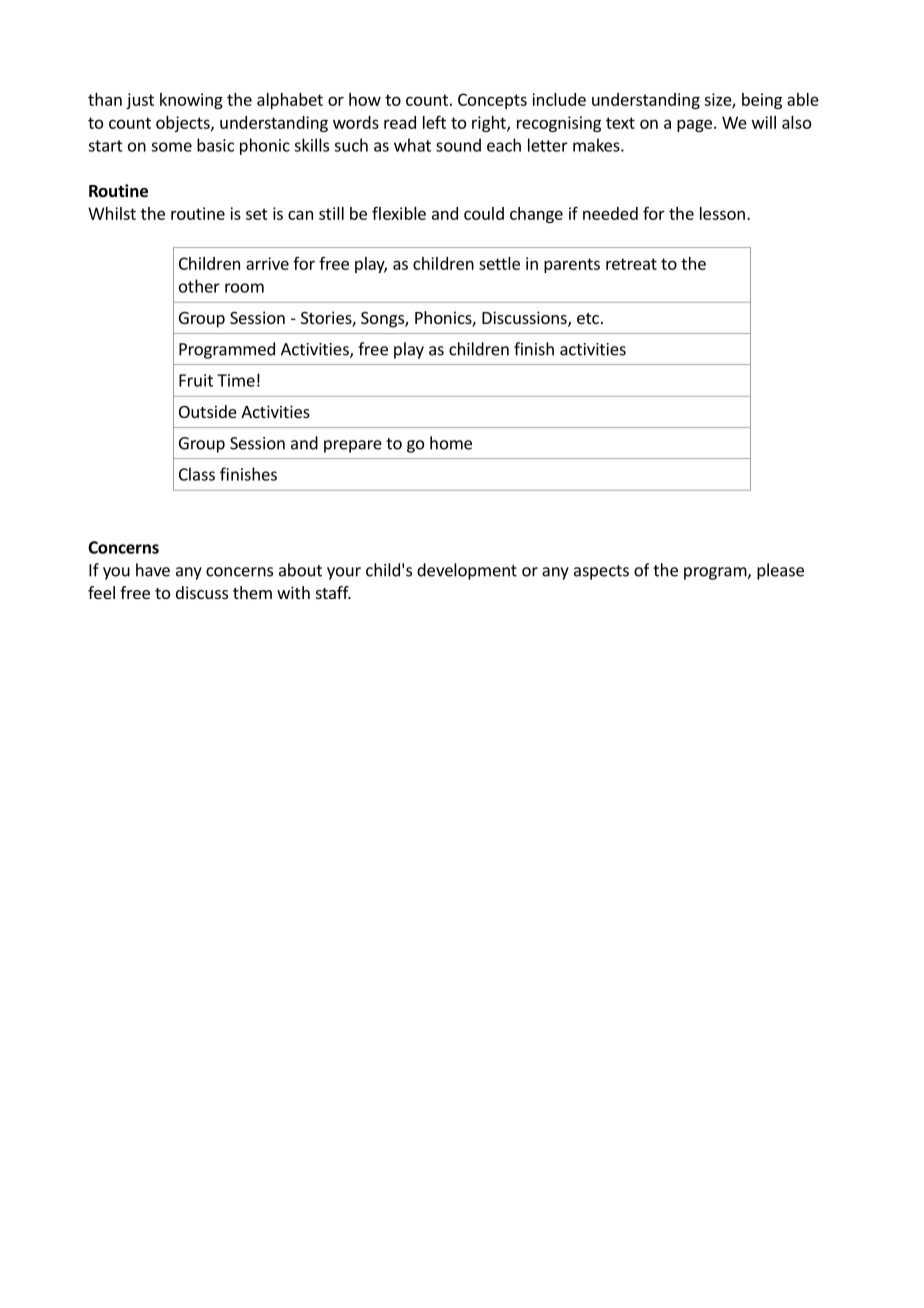 The height and width of the document is (1308, 924). Describe the element at coordinates (184, 124) in the document. I see `objects` at that location.
